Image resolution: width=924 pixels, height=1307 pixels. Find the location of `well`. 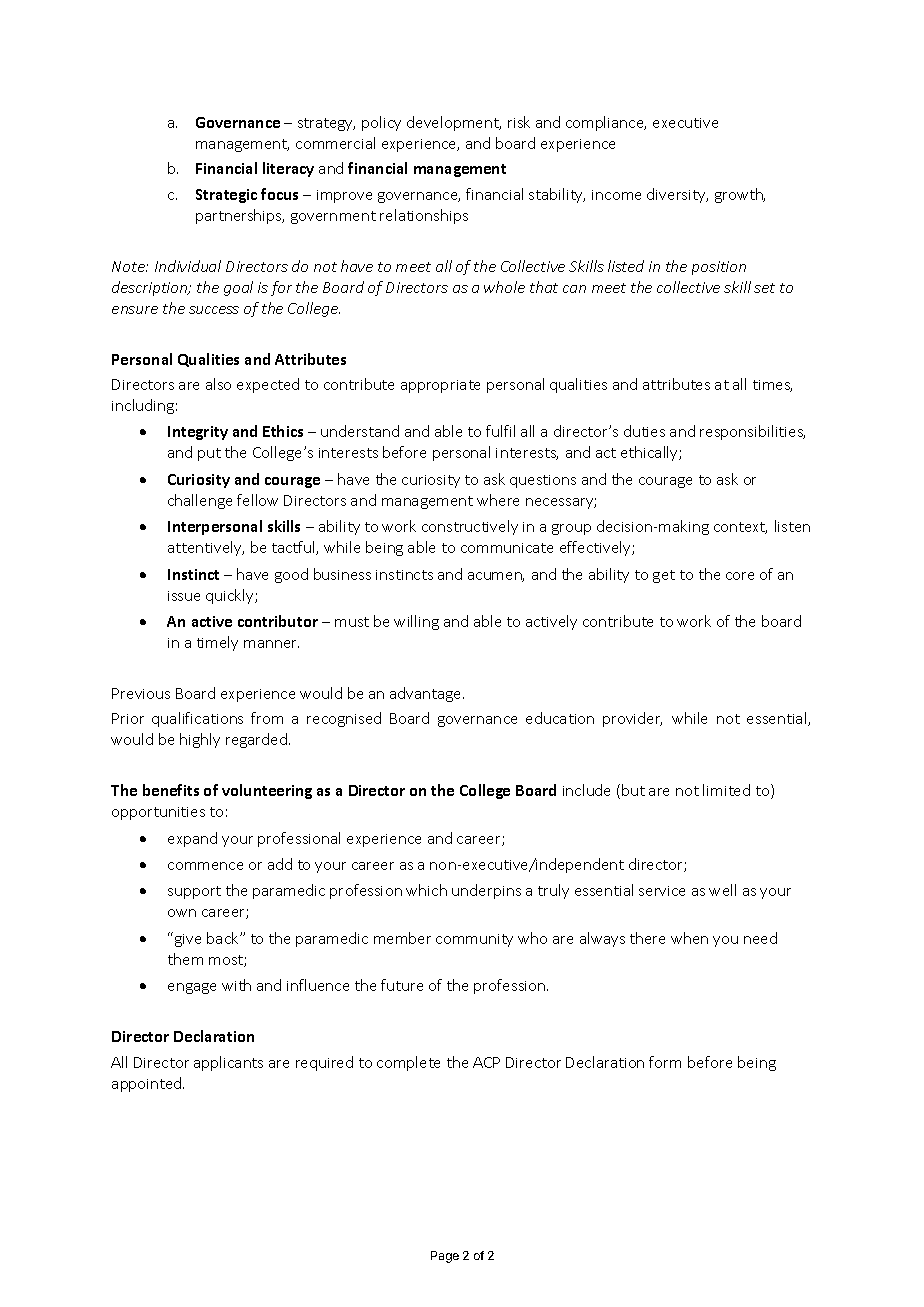

well is located at coordinates (722, 890).
